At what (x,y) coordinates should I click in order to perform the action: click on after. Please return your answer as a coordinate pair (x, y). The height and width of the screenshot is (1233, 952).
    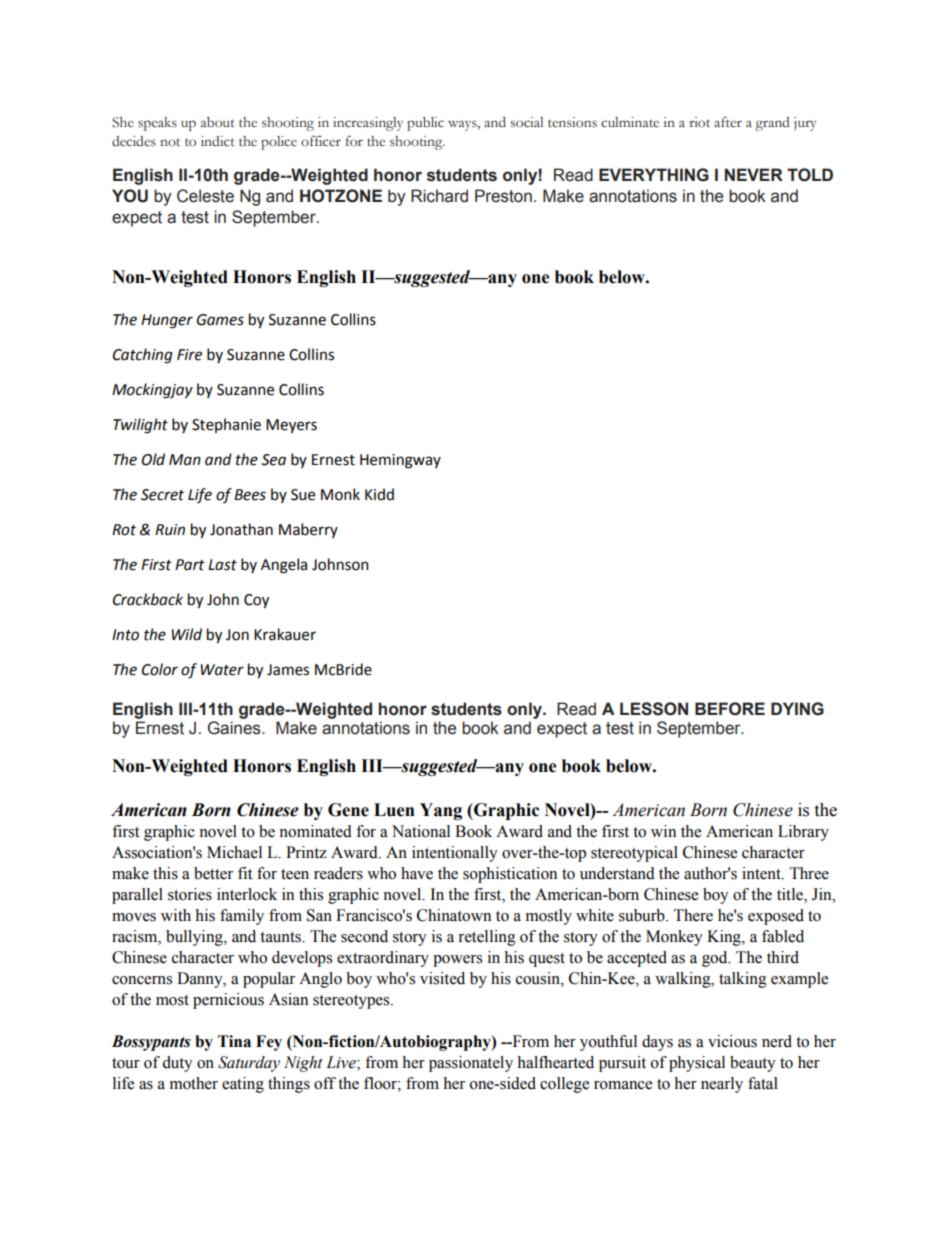
    Looking at the image, I should click on (728, 122).
